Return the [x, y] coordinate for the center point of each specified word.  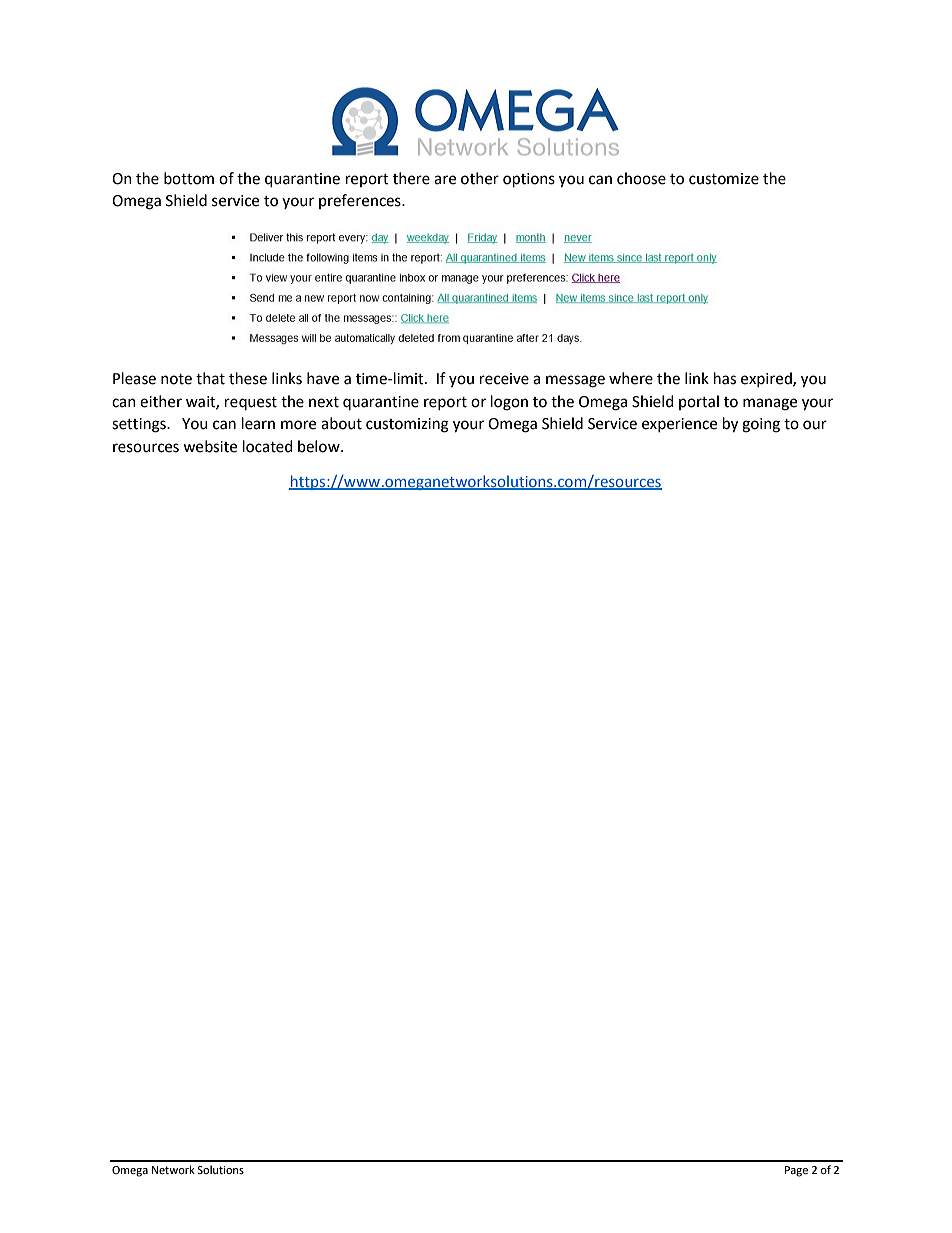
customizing [407, 425]
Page [796, 1171]
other [480, 178]
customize [724, 179]
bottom [189, 178]
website [210, 446]
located [268, 446]
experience [679, 425]
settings [140, 425]
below [320, 446]
